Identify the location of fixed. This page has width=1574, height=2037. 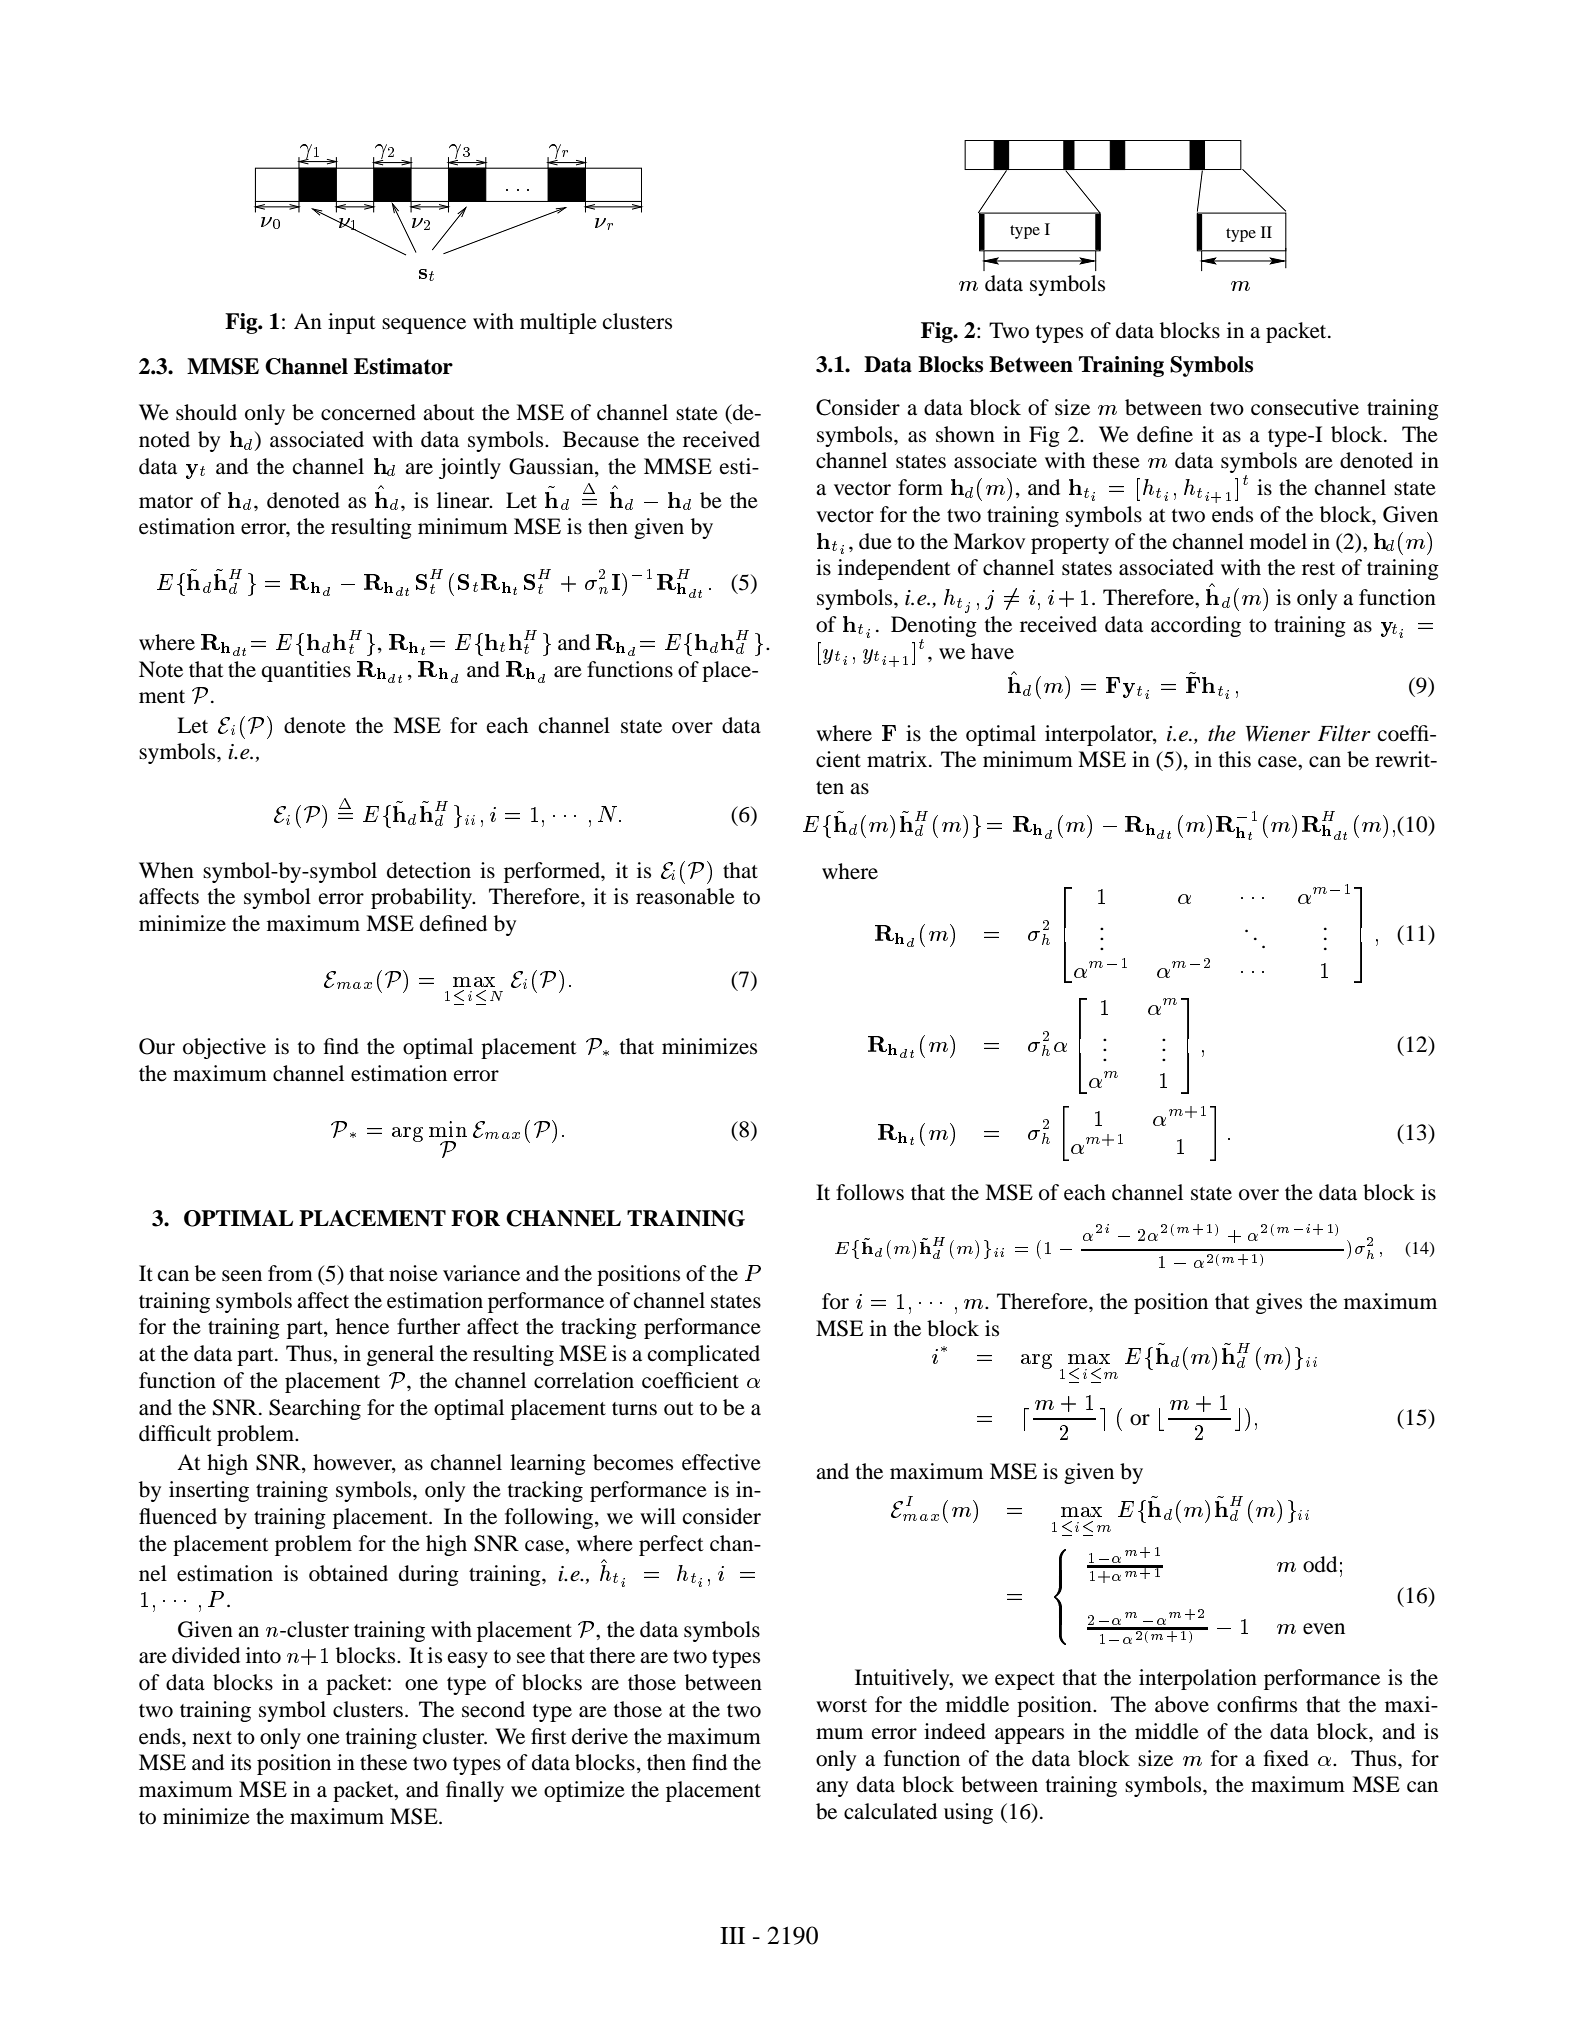
(1286, 1758).
